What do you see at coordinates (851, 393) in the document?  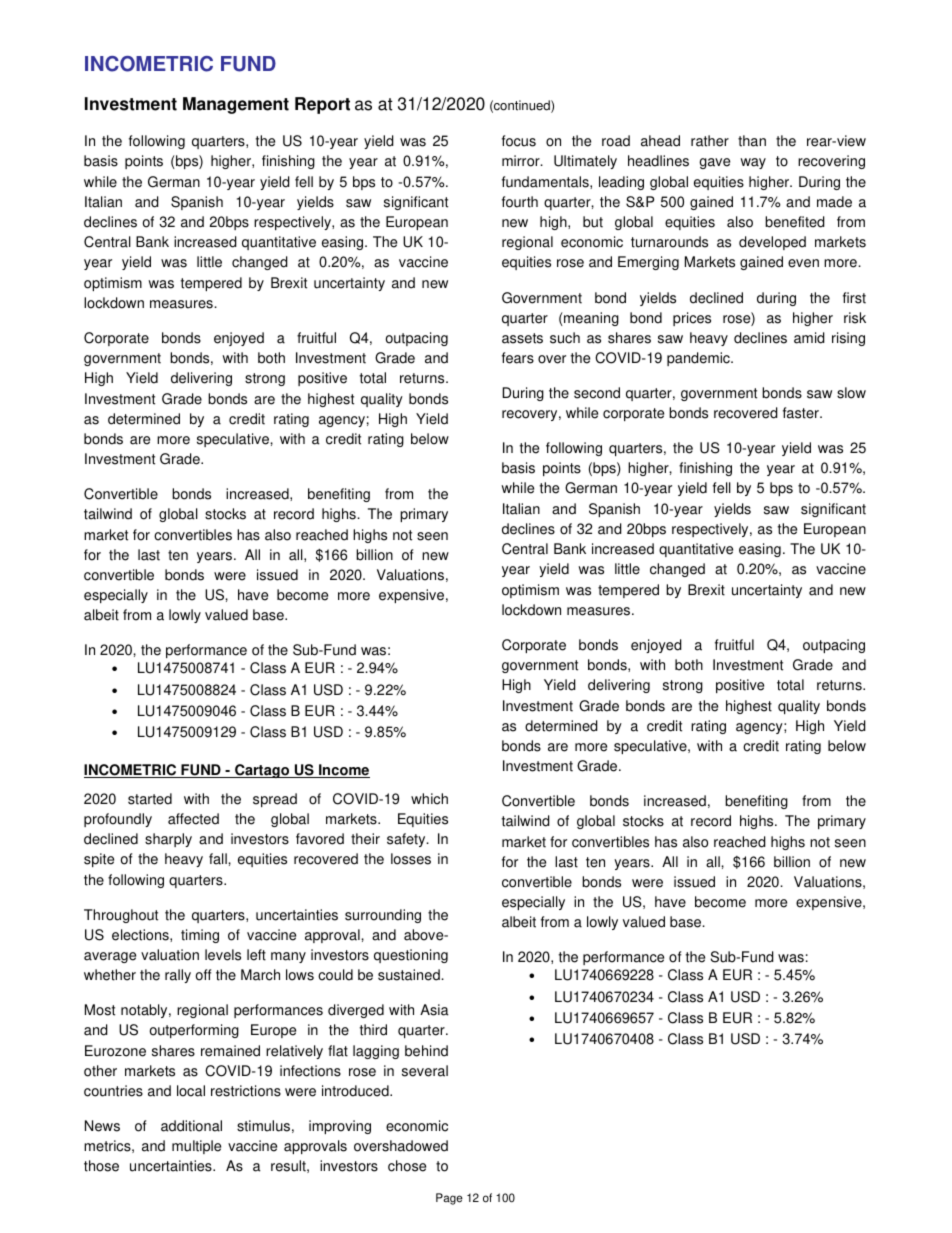 I see `slow` at bounding box center [851, 393].
